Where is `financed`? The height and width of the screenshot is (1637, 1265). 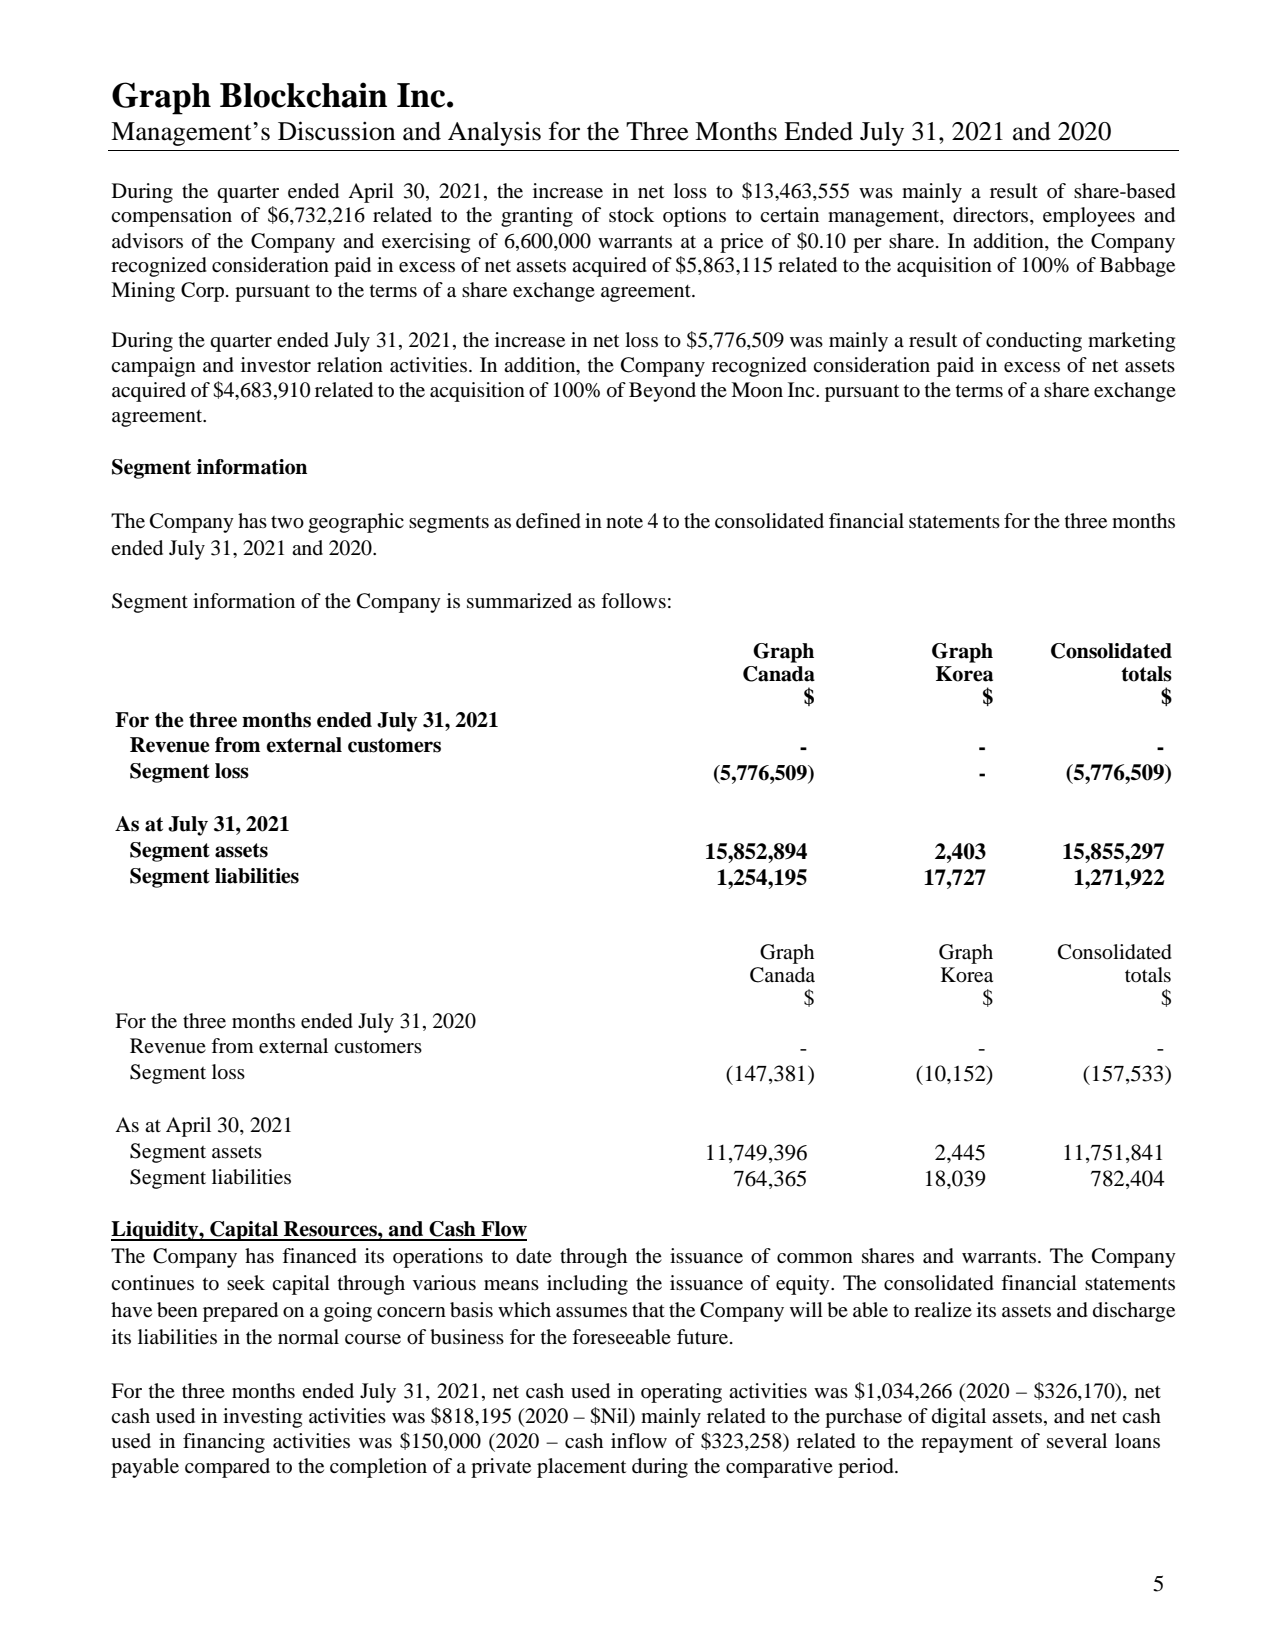
financed is located at coordinates (319, 1256).
